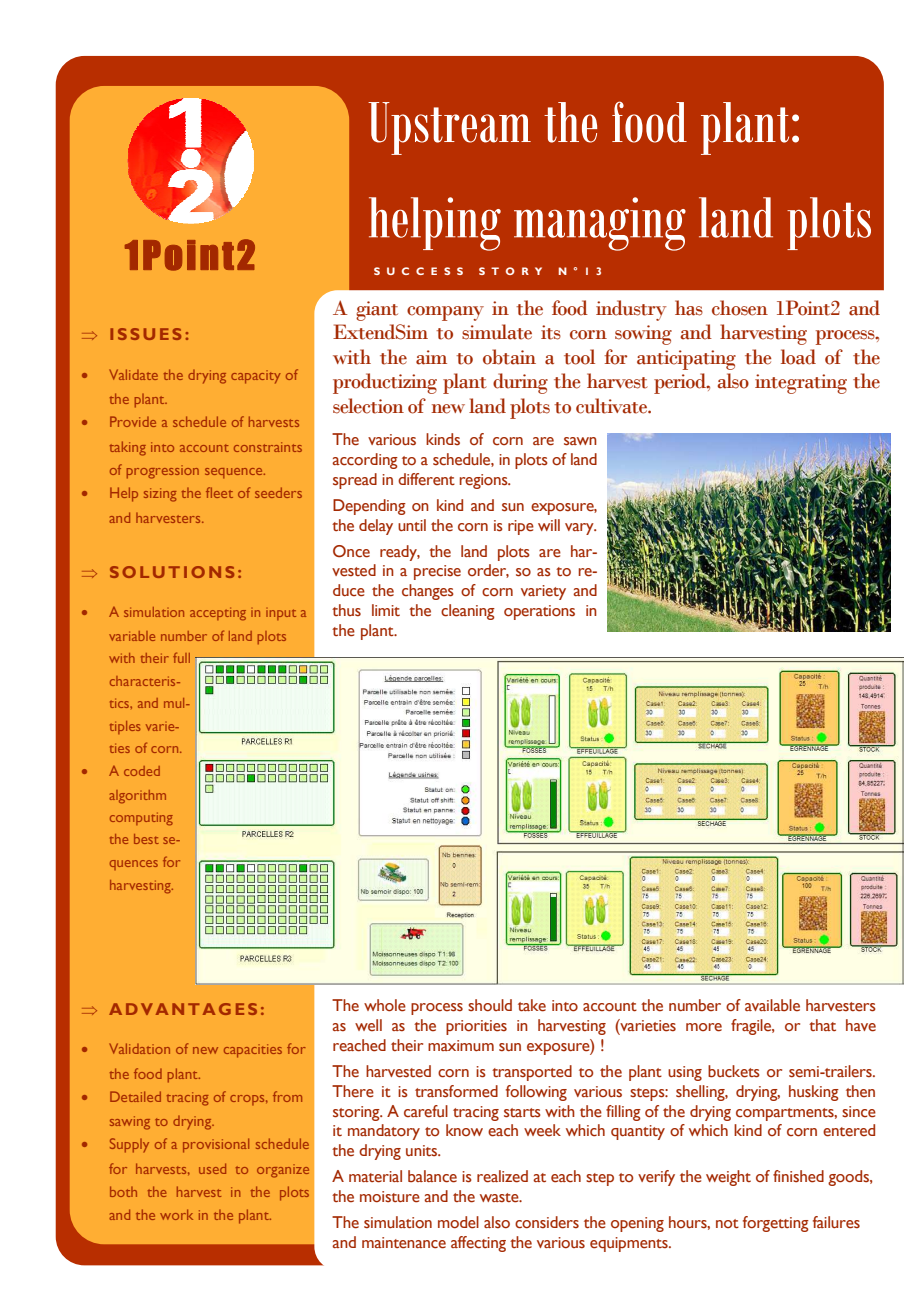 Image resolution: width=924 pixels, height=1308 pixels. I want to click on constraints, so click(268, 447).
